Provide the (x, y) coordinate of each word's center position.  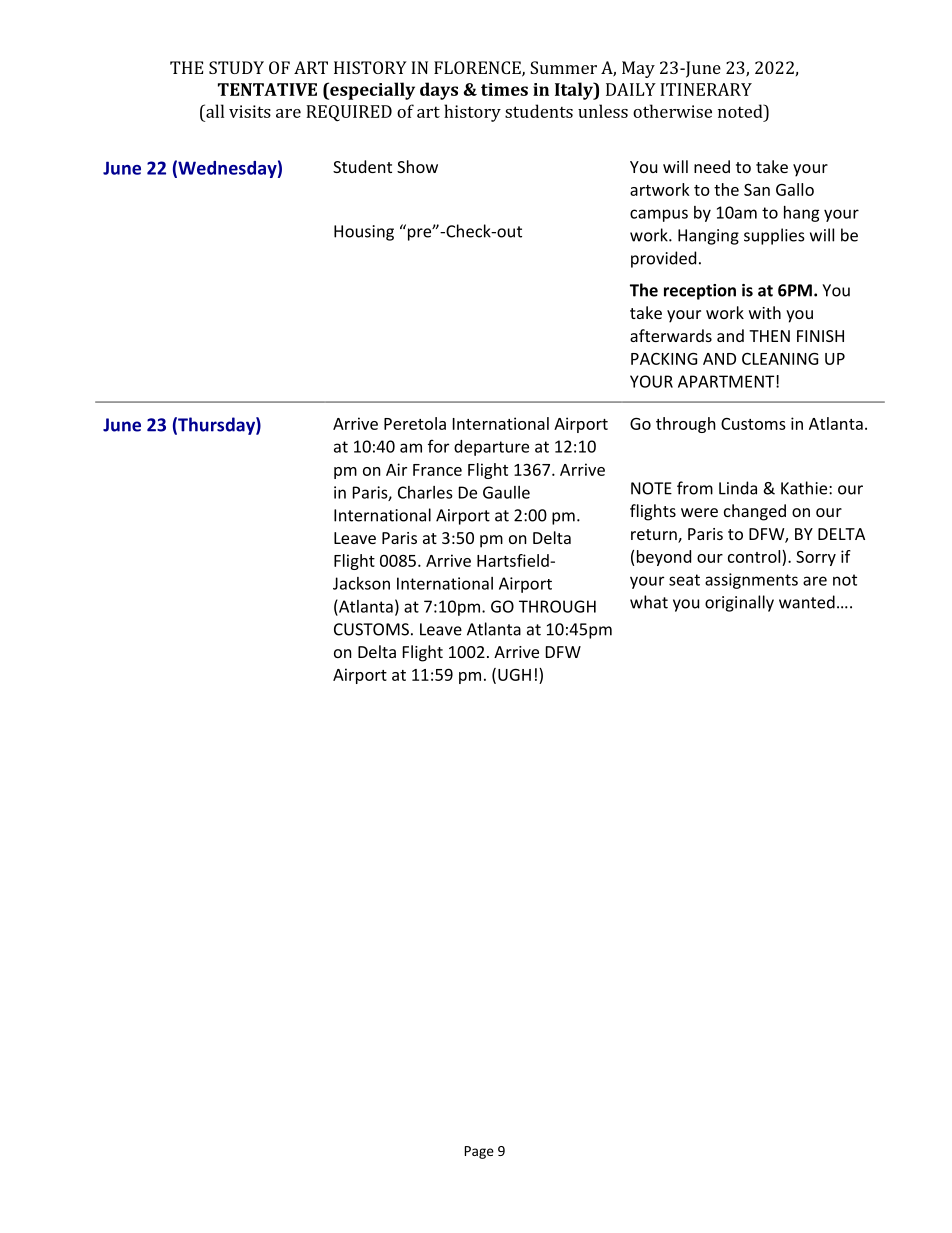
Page (479, 1152)
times (504, 89)
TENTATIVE (267, 89)
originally (739, 603)
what (649, 602)
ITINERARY (706, 89)
